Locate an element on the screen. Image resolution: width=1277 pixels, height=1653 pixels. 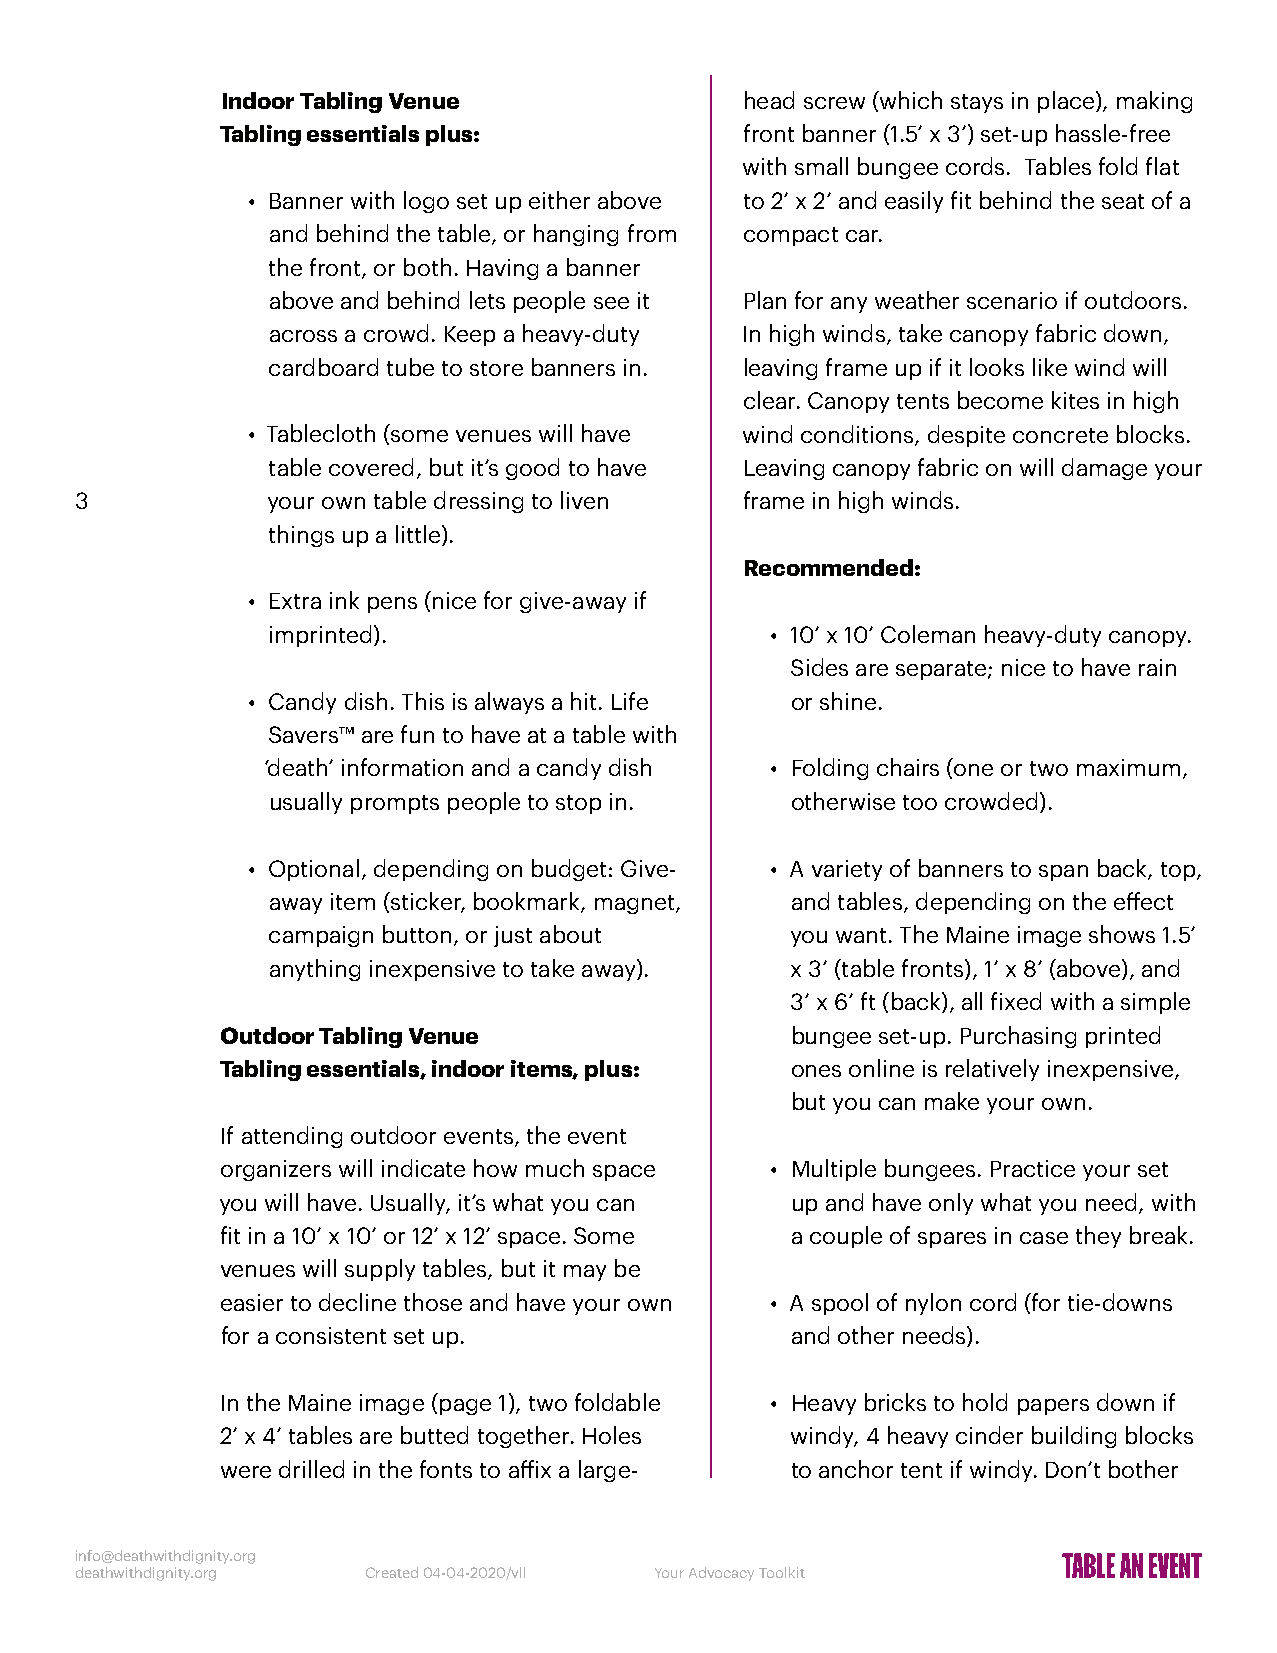
Advocacy is located at coordinates (721, 1574).
